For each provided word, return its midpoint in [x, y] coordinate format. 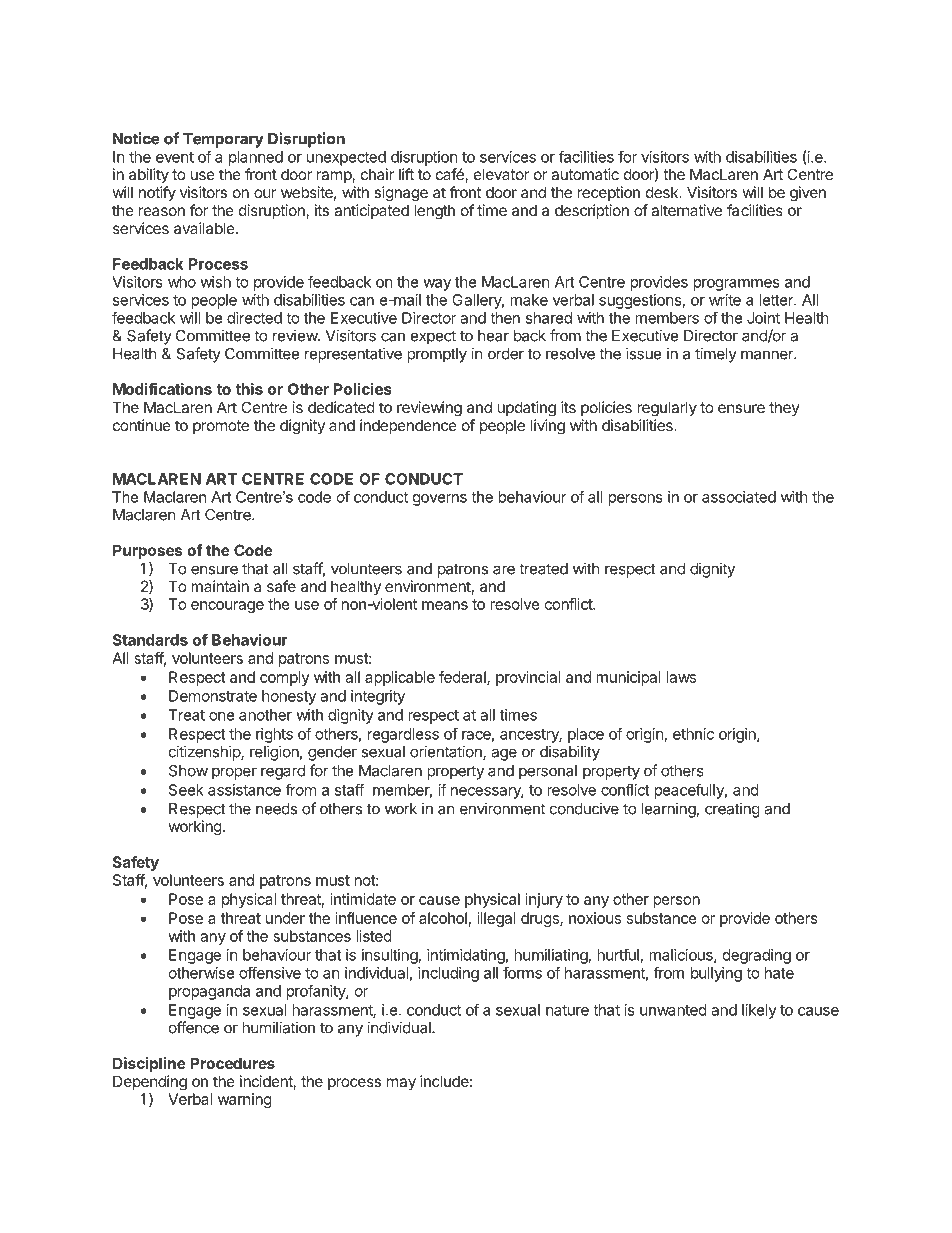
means [445, 605]
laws [681, 677]
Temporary [223, 140]
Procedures [232, 1063]
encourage [227, 607]
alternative [686, 210]
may [401, 1084]
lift [406, 174]
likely [759, 1011]
